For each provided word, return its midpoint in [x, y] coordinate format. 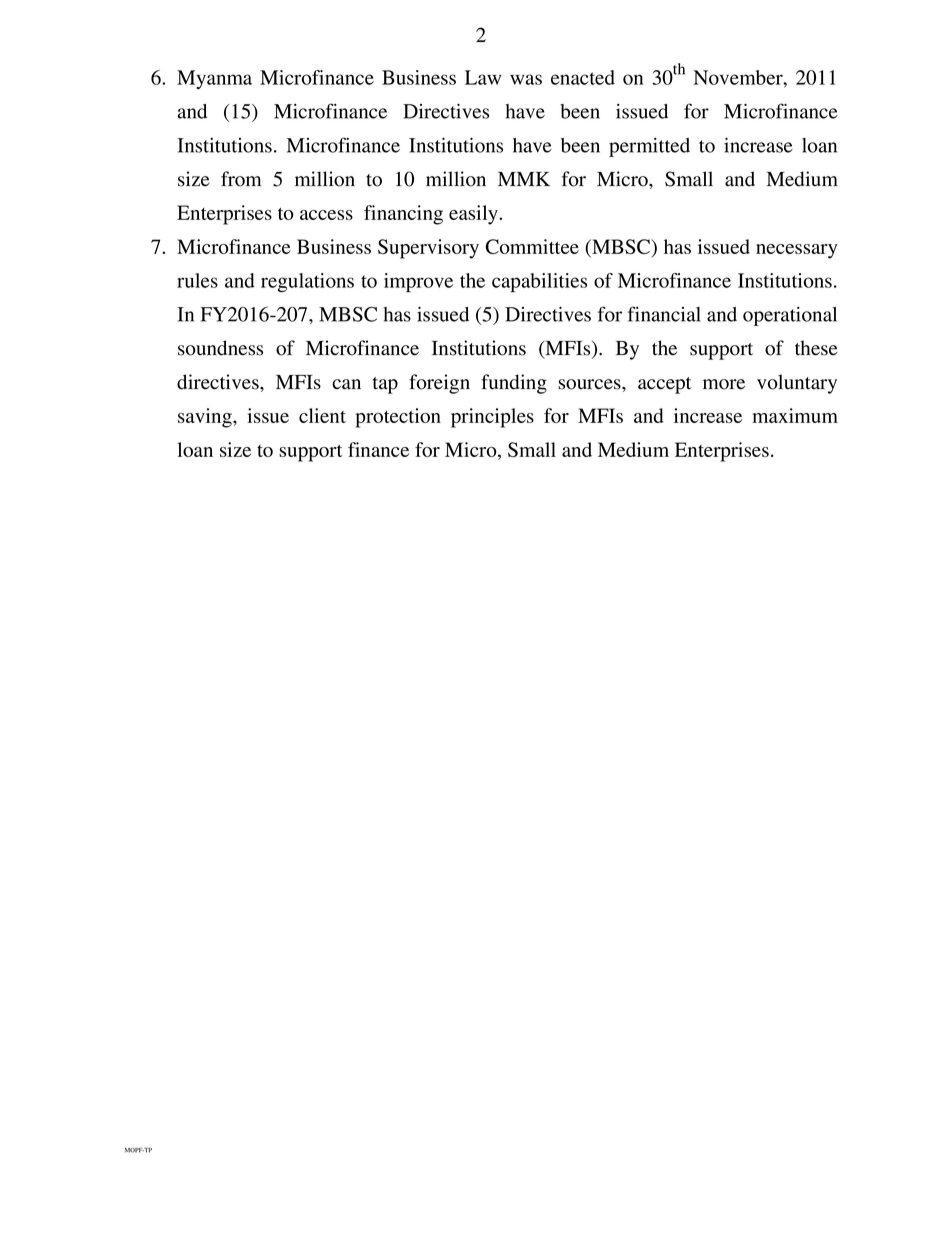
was [526, 79]
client [322, 415]
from [241, 179]
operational [790, 316]
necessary [797, 251]
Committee [532, 246]
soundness [220, 348]
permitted [649, 147]
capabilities [539, 283]
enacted [583, 77]
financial [664, 314]
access [326, 215]
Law [483, 77]
